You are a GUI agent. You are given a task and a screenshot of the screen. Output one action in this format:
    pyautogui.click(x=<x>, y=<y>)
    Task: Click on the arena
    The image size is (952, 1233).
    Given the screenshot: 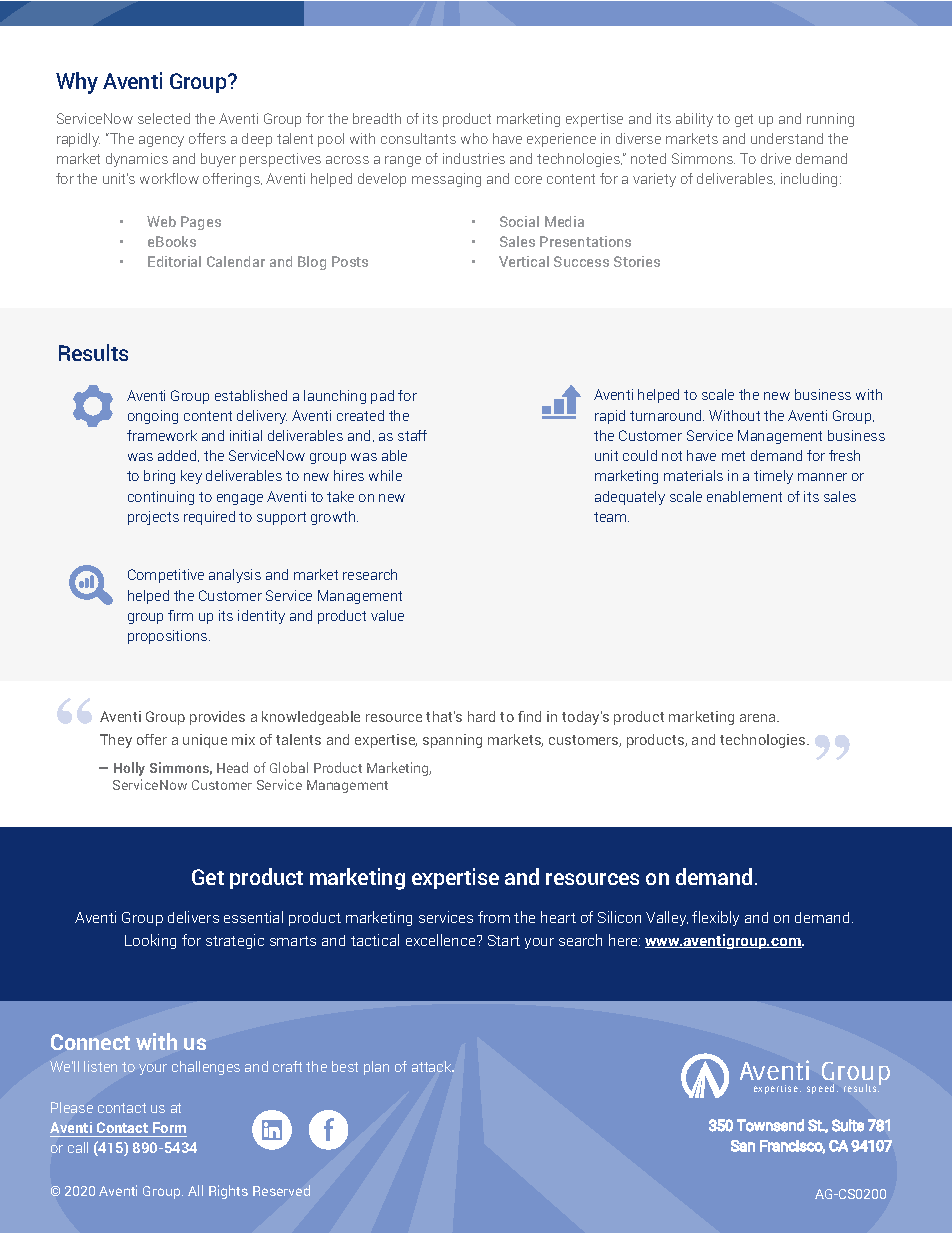 What is the action you would take?
    pyautogui.click(x=759, y=718)
